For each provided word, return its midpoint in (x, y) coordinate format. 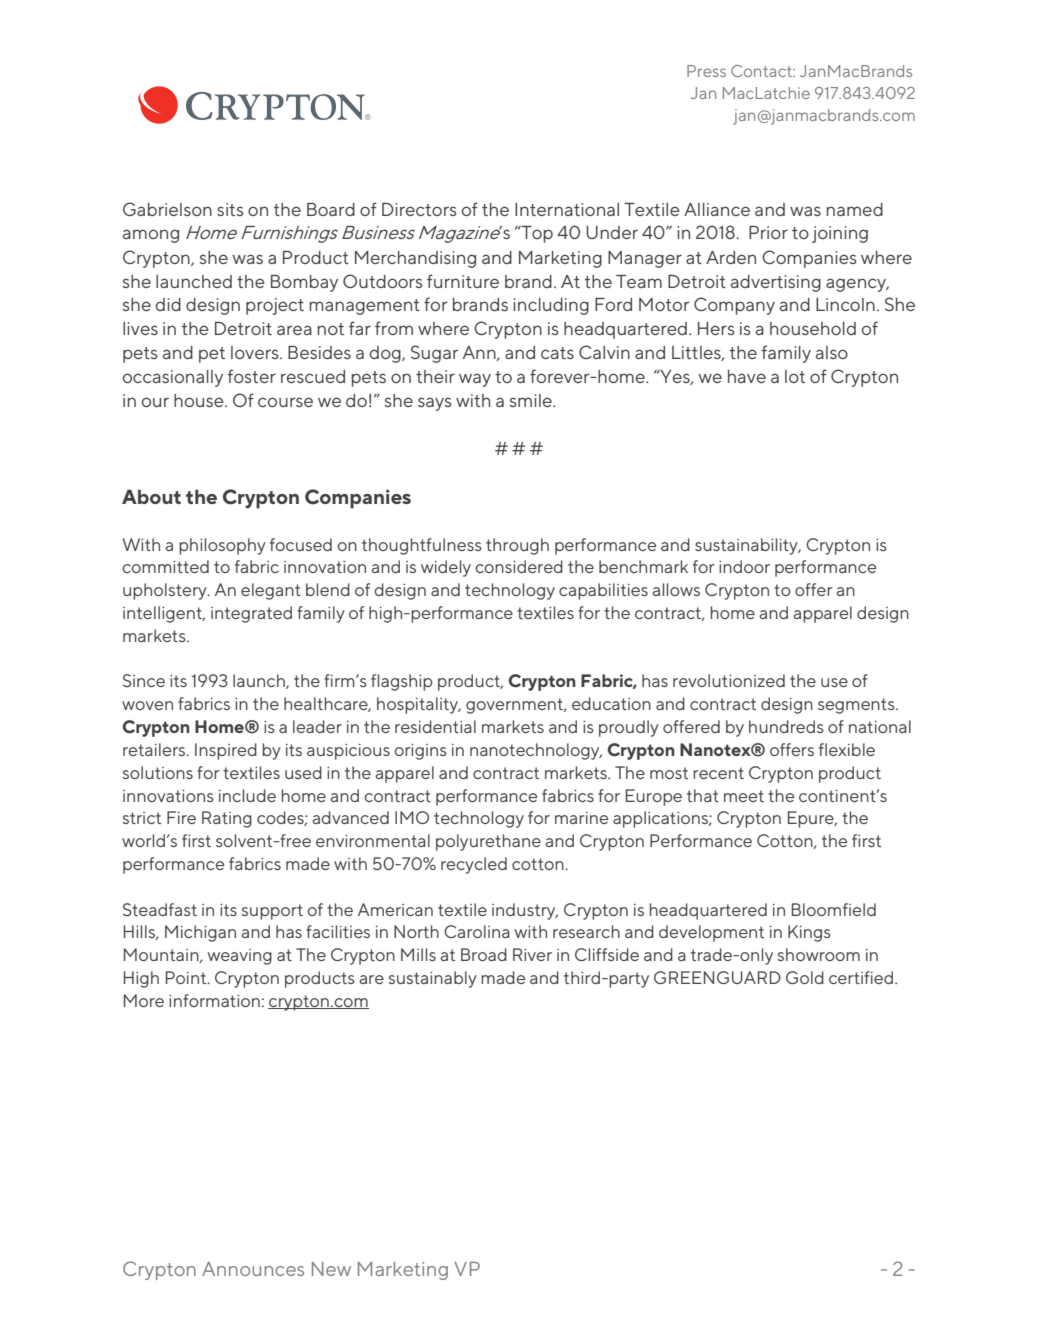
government (516, 706)
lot (795, 376)
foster (252, 376)
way (475, 380)
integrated (251, 614)
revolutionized (729, 680)
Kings (809, 933)
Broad (484, 954)
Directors (419, 209)
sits (230, 209)
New (331, 1269)
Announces (253, 1269)
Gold (805, 977)
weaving (240, 957)
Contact (762, 71)
